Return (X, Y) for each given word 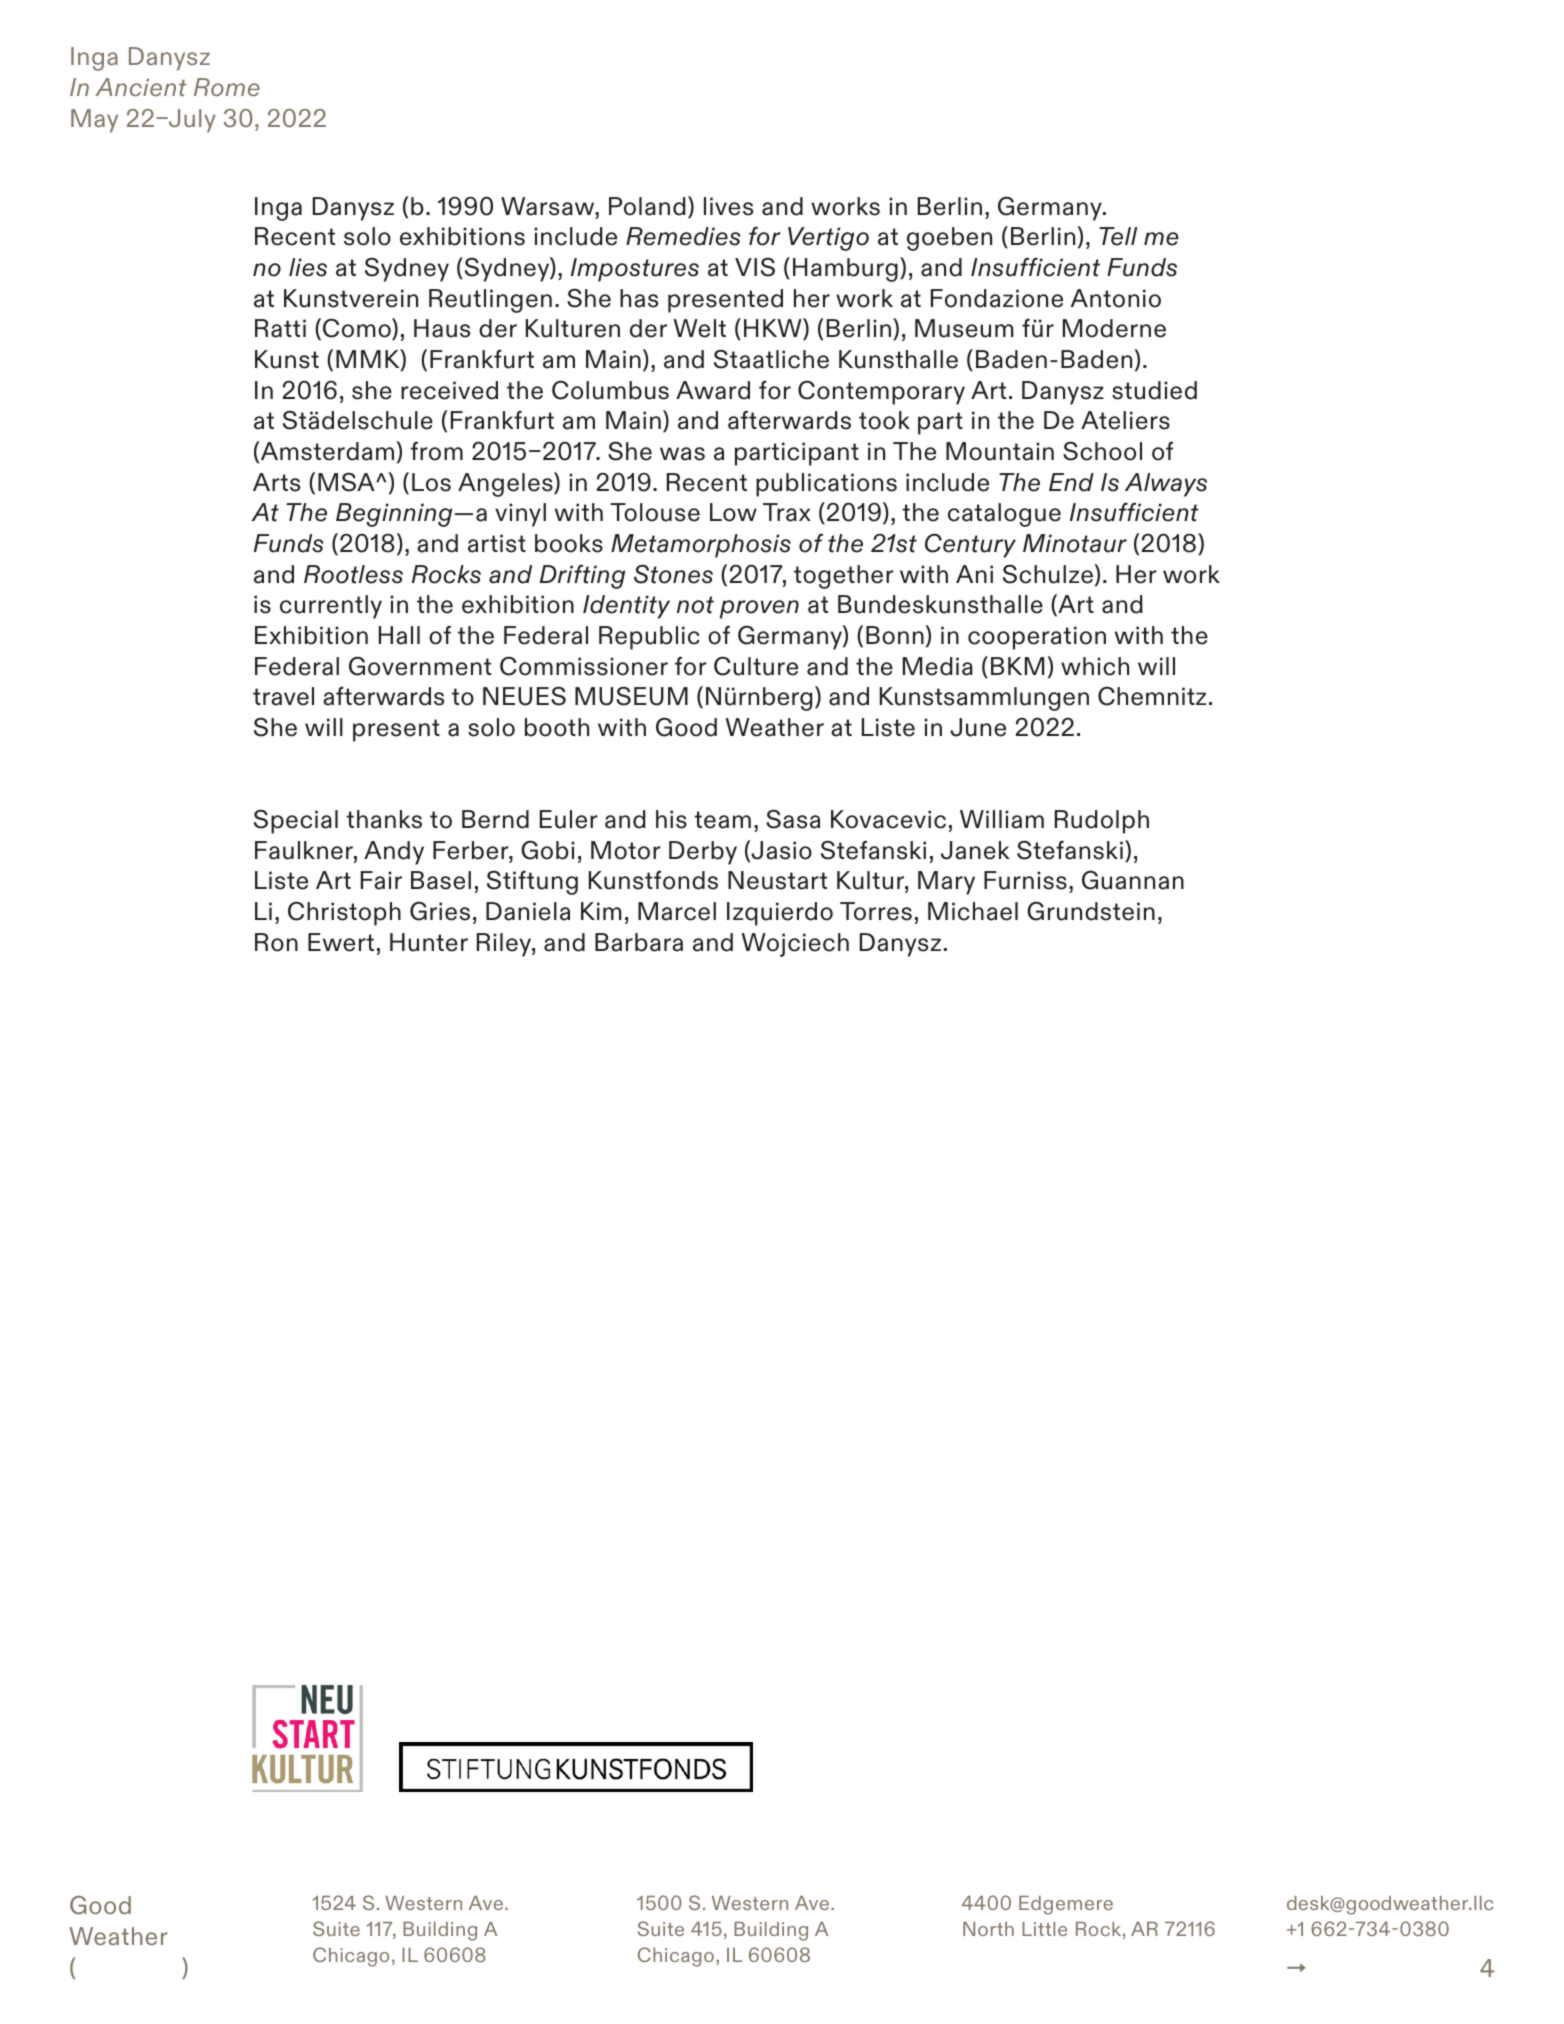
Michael (973, 911)
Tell (1118, 236)
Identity (626, 607)
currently (331, 607)
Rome (227, 87)
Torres (876, 911)
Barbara (639, 942)
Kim (601, 911)
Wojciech (795, 945)
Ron (276, 942)
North (988, 1929)
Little (1044, 1929)
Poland (647, 206)
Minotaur (1075, 543)
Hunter (429, 942)
